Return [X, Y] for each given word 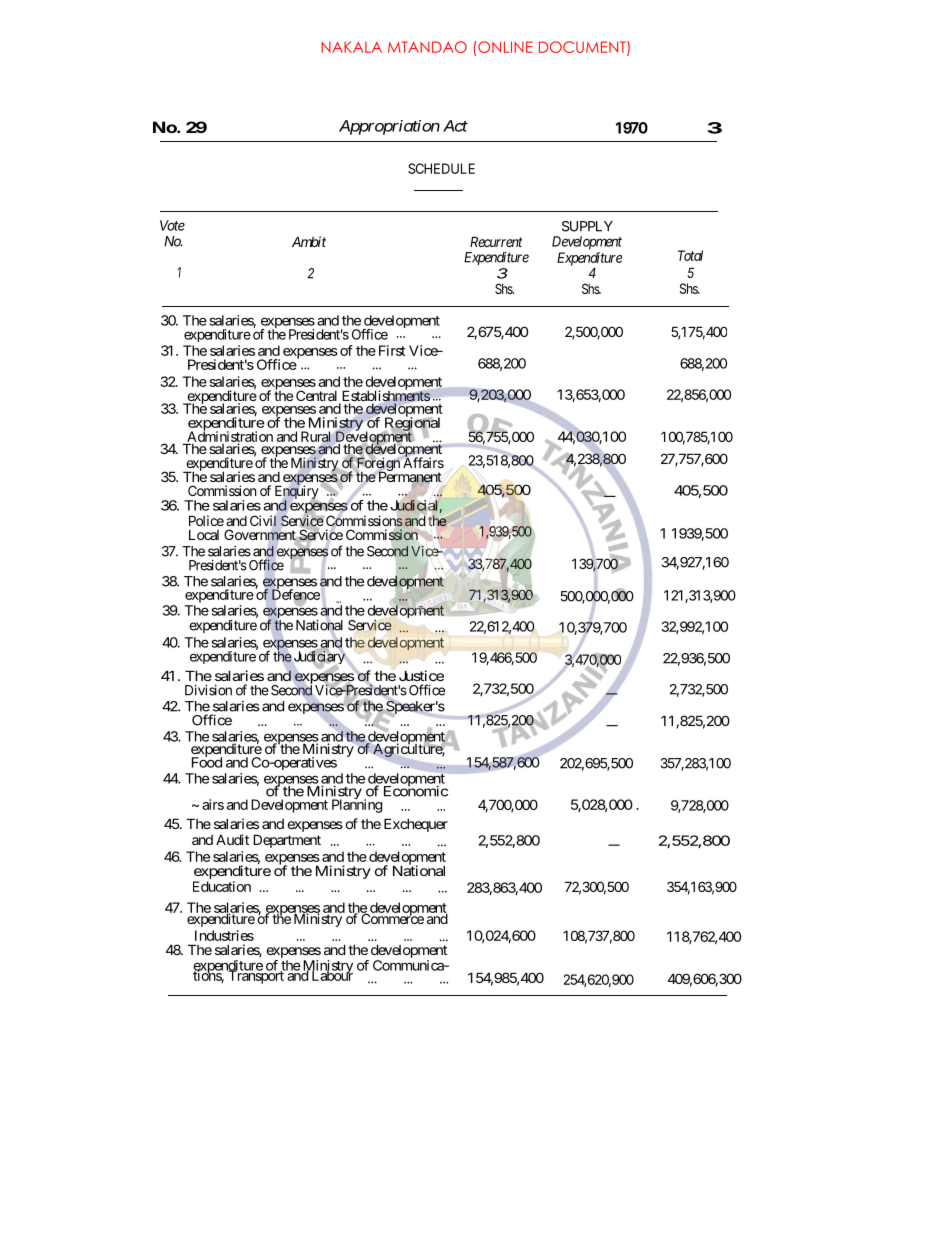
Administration [229, 437]
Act [455, 126]
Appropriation [389, 127]
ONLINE [504, 47]
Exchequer [416, 825]
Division [208, 690]
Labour [331, 975]
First [390, 350]
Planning [357, 805]
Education [222, 886]
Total [690, 255]
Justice [421, 675]
